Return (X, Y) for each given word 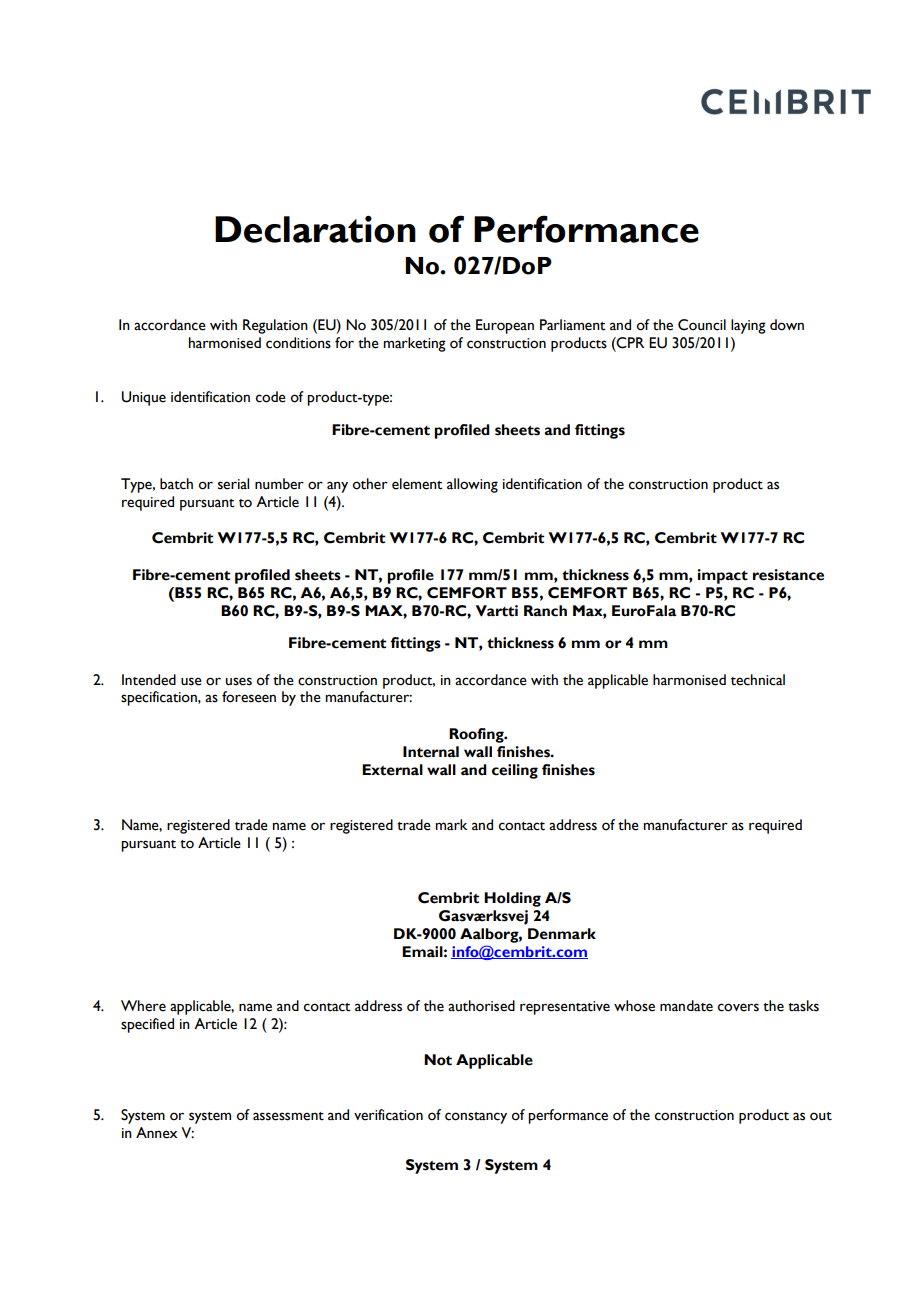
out (821, 1116)
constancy (476, 1118)
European (505, 326)
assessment (288, 1116)
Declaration (315, 229)
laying (748, 326)
